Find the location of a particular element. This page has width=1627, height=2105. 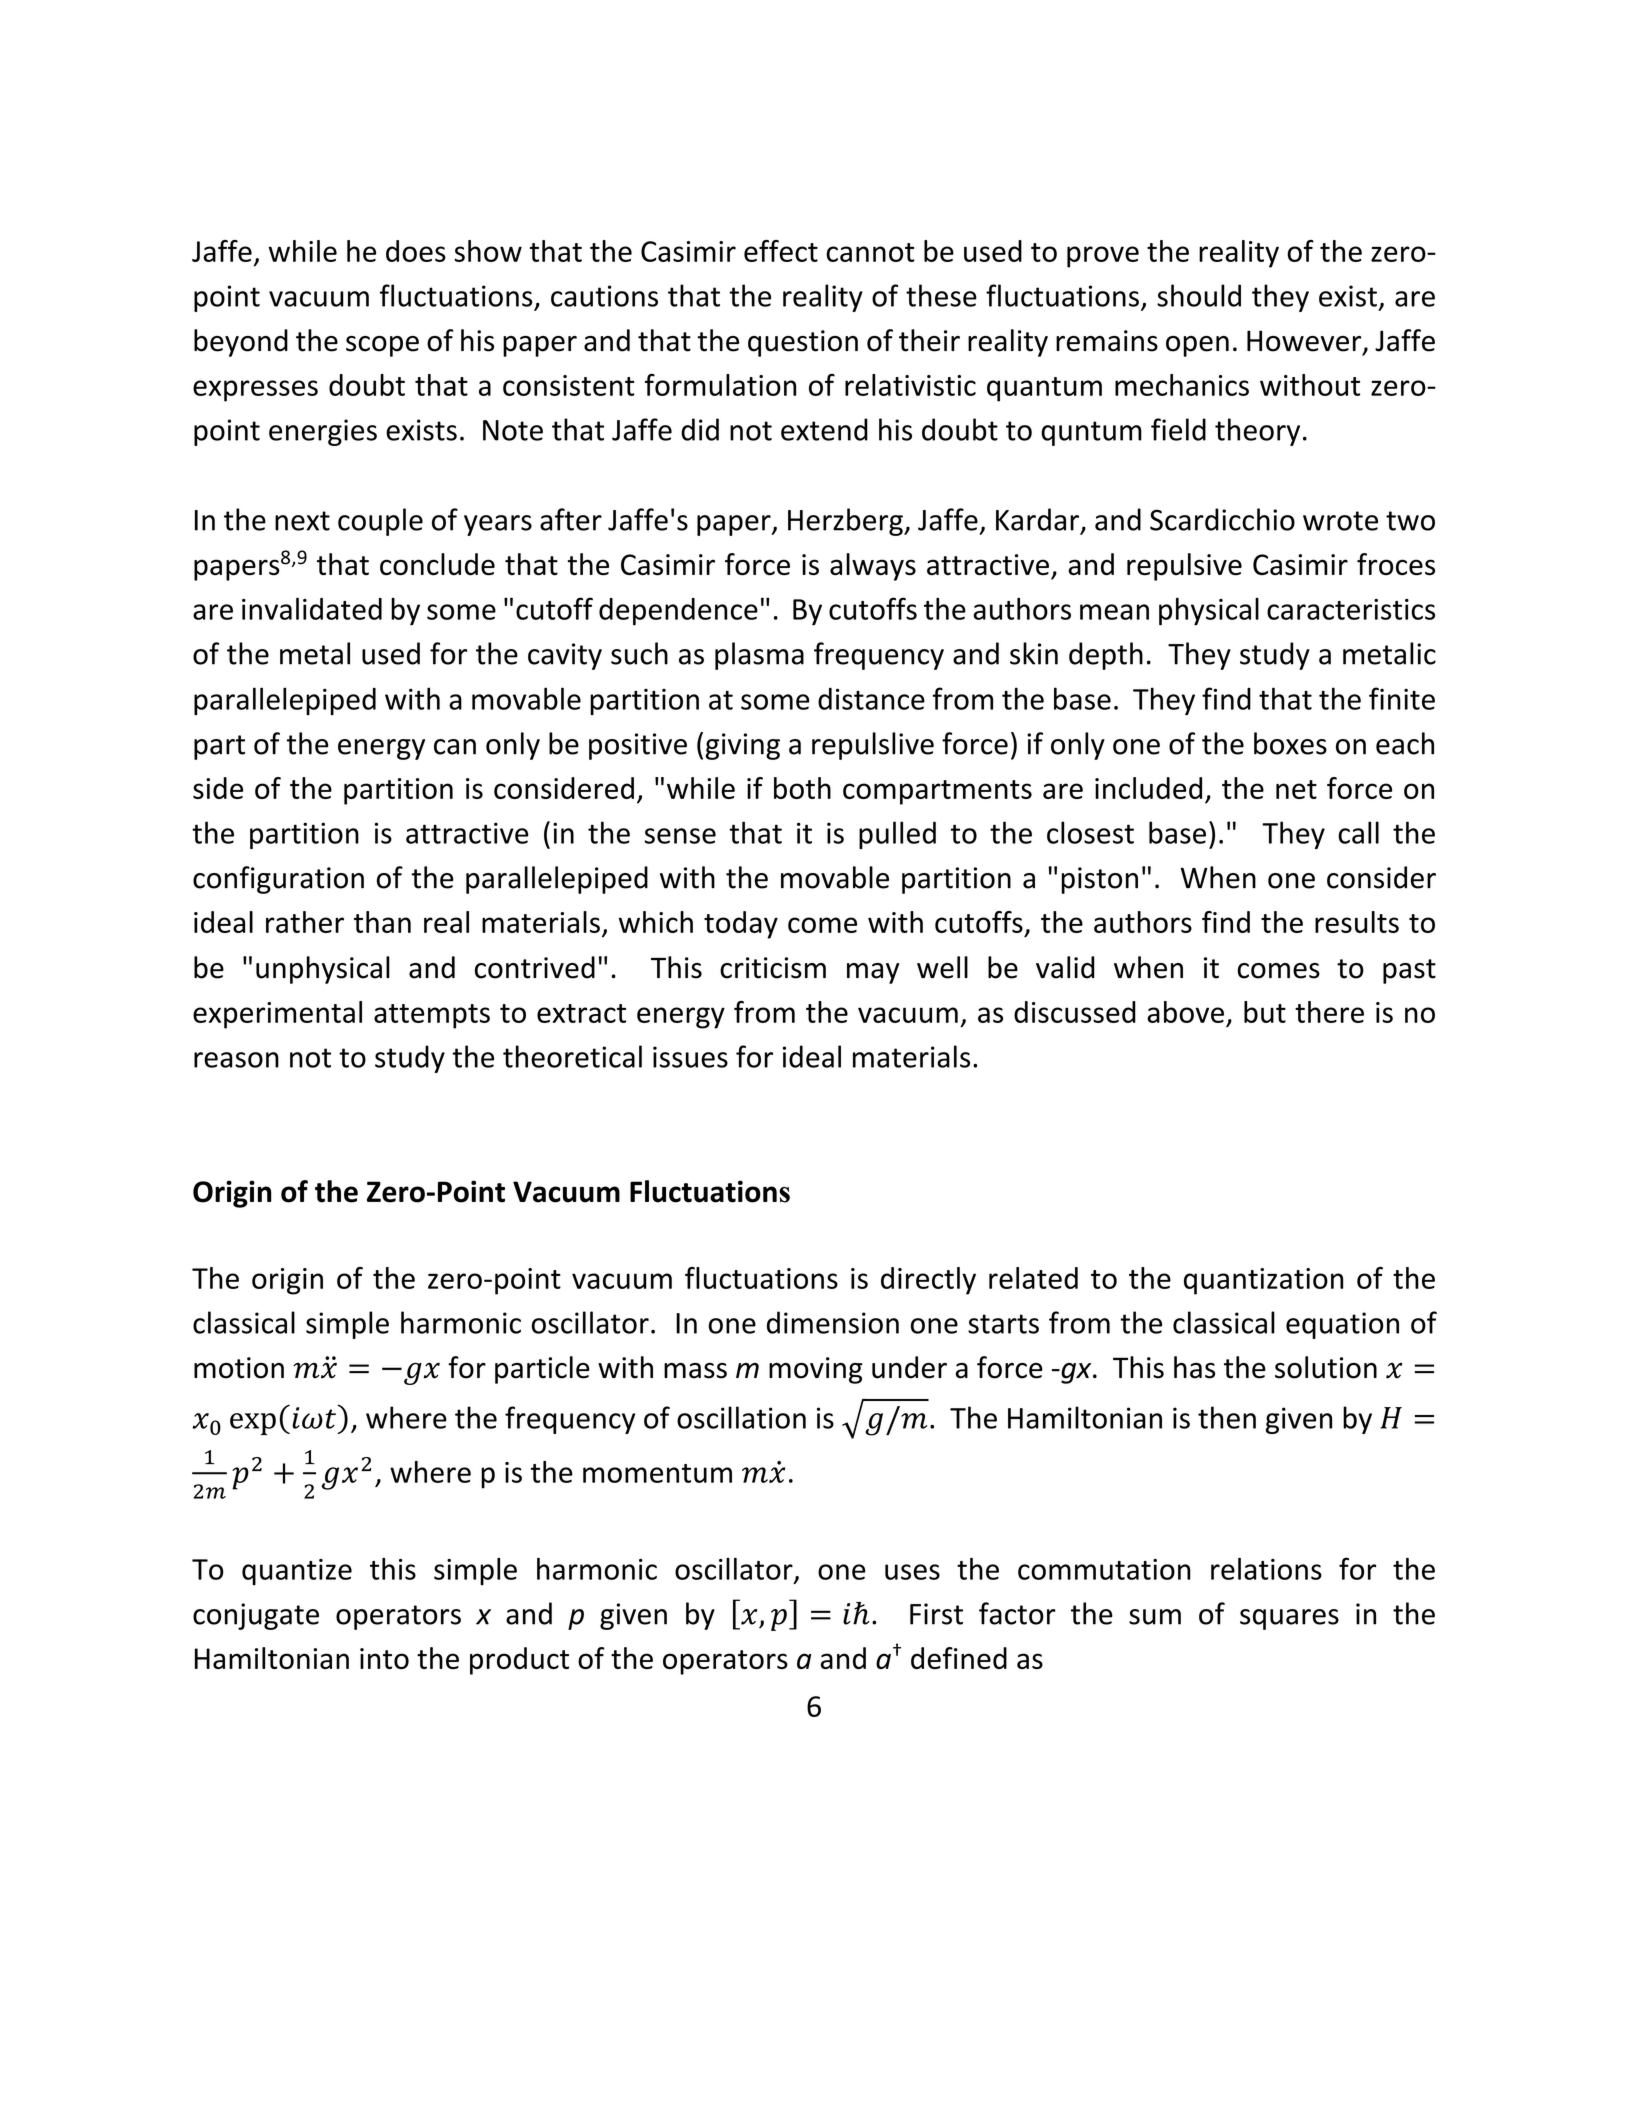

effect is located at coordinates (781, 251).
